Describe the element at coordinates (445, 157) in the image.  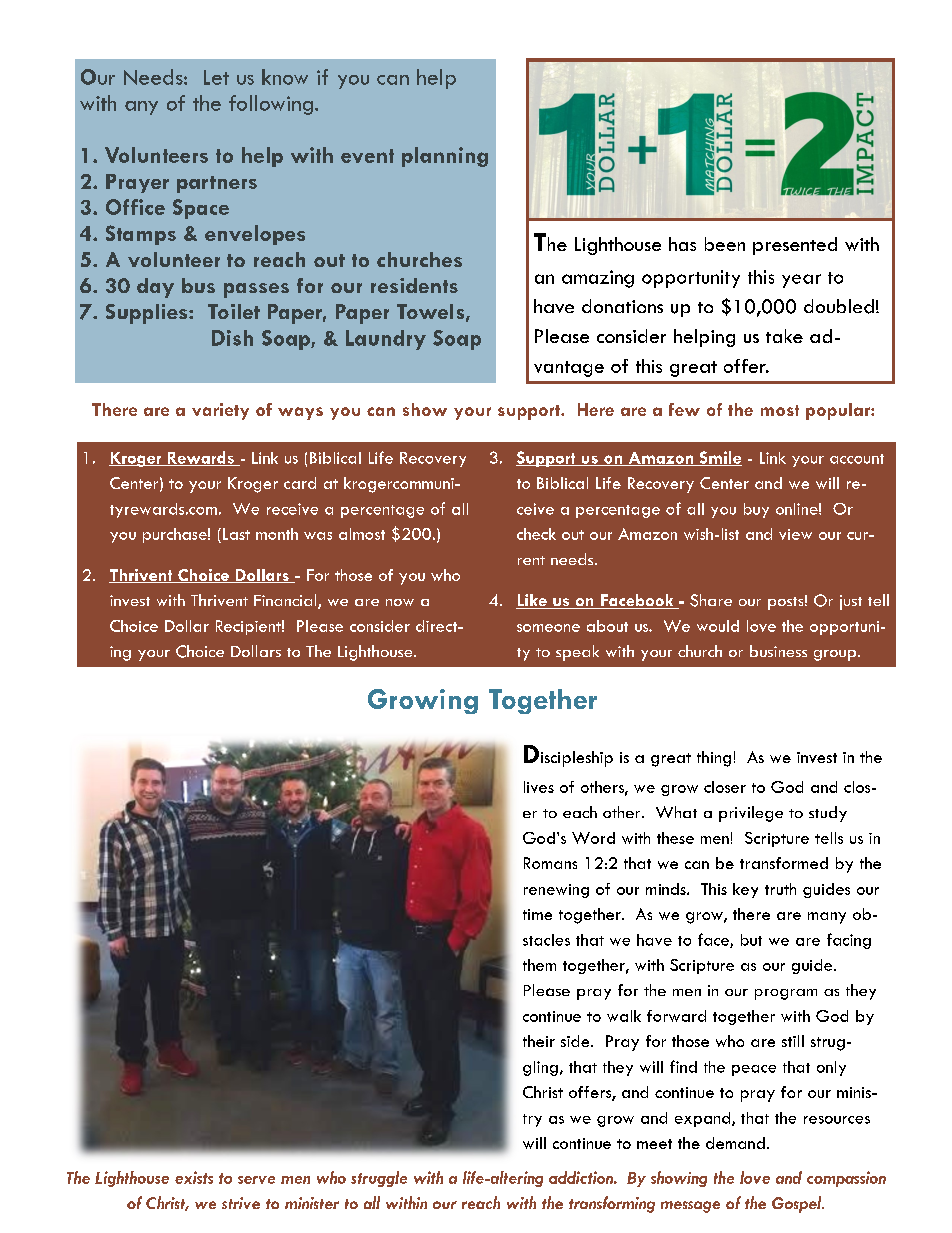
I see `planning` at that location.
